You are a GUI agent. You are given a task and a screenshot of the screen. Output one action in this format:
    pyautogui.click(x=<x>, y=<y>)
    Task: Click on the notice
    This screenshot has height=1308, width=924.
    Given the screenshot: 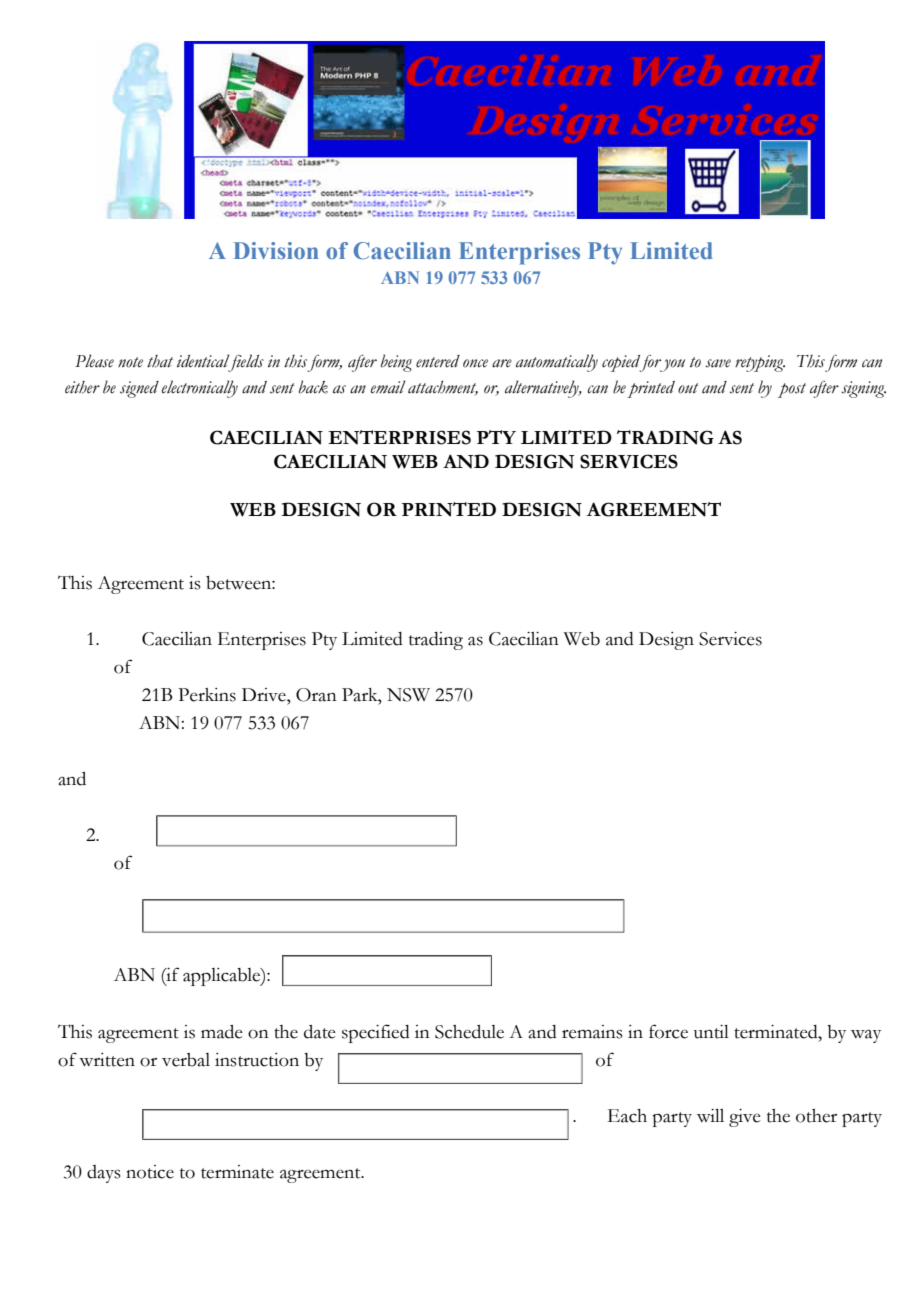 What is the action you would take?
    pyautogui.click(x=150, y=1172)
